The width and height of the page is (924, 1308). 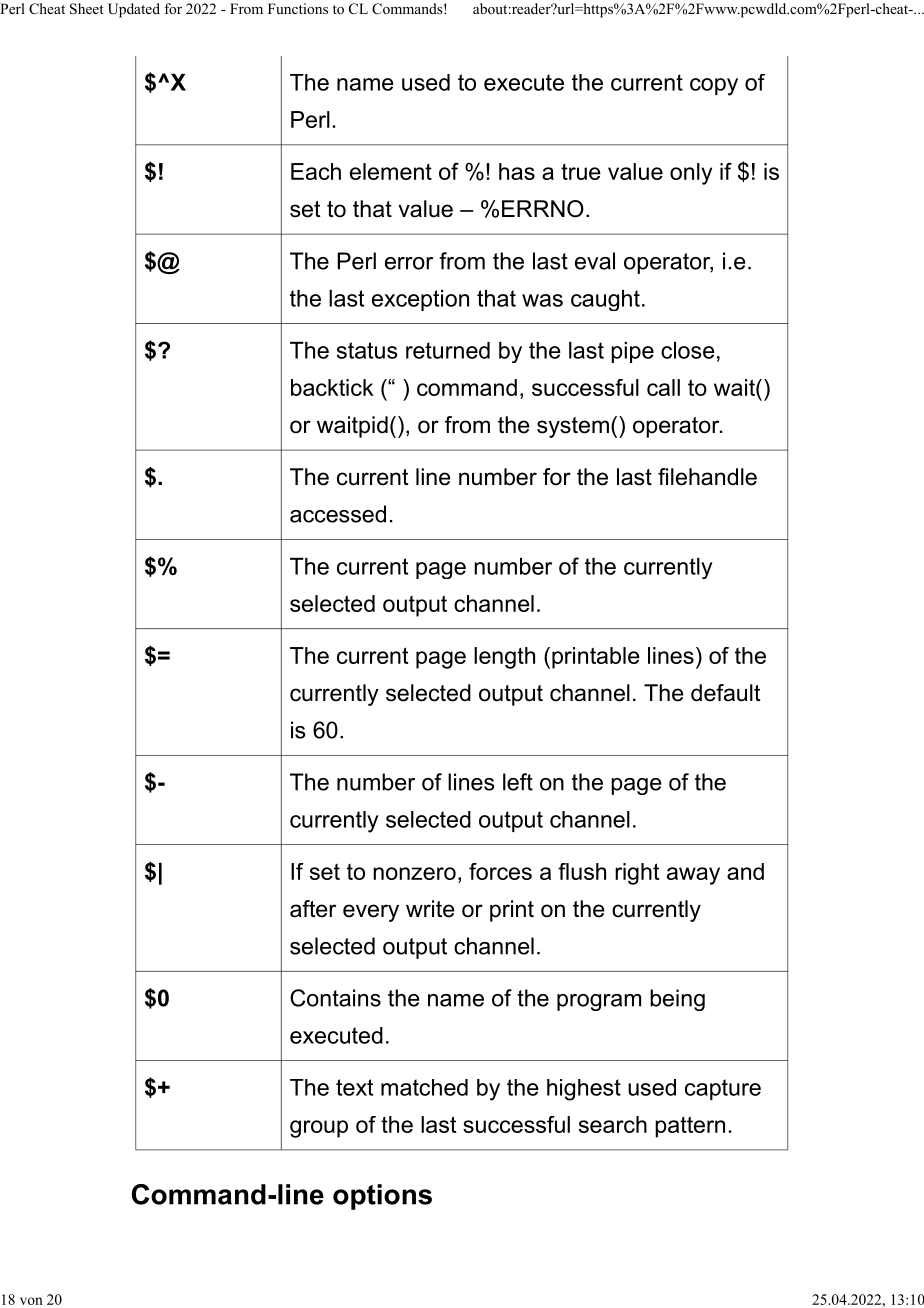 What do you see at coordinates (367, 350) in the page?
I see `status` at bounding box center [367, 350].
